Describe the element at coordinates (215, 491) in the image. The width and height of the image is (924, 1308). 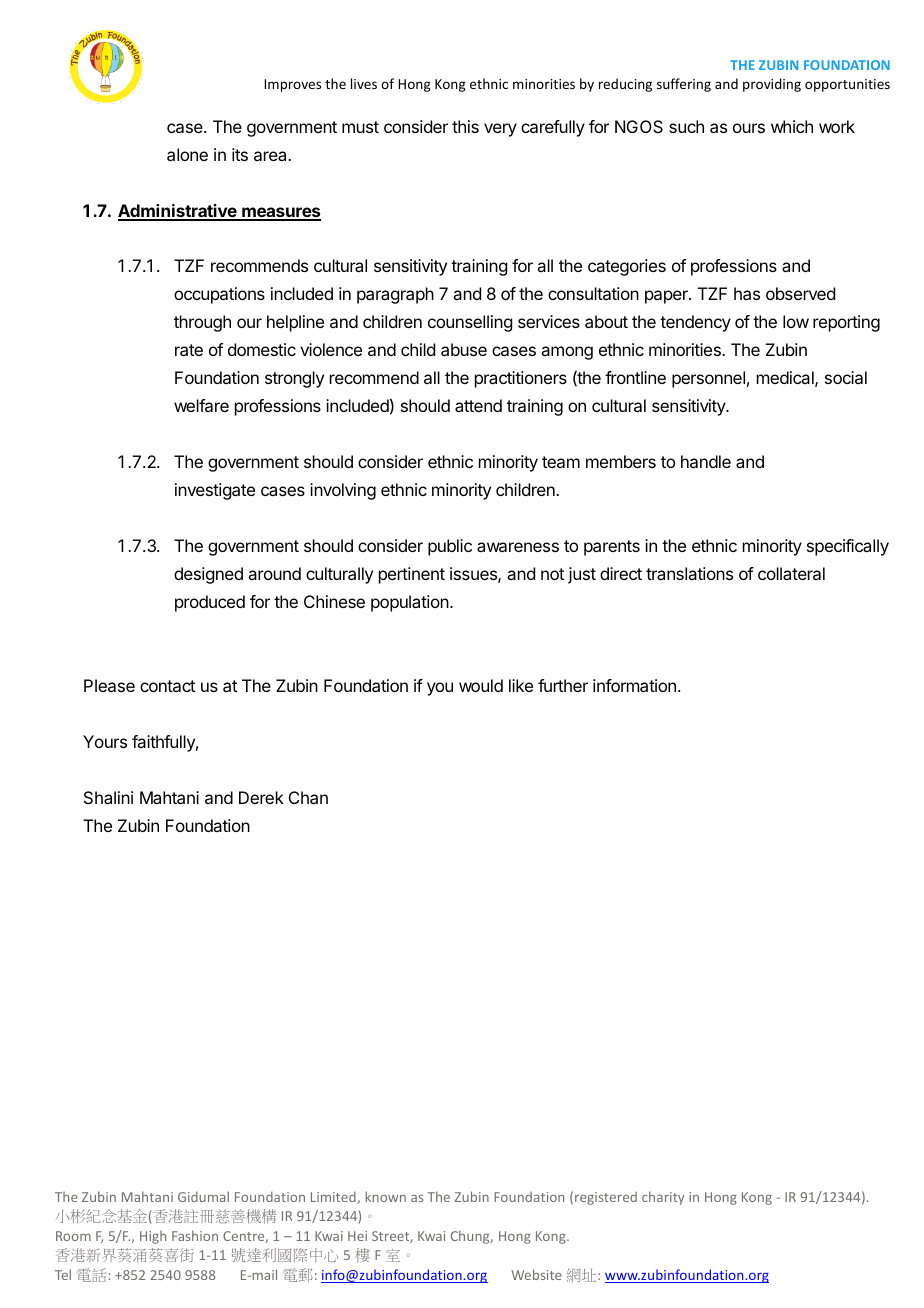
I see `investigate` at that location.
